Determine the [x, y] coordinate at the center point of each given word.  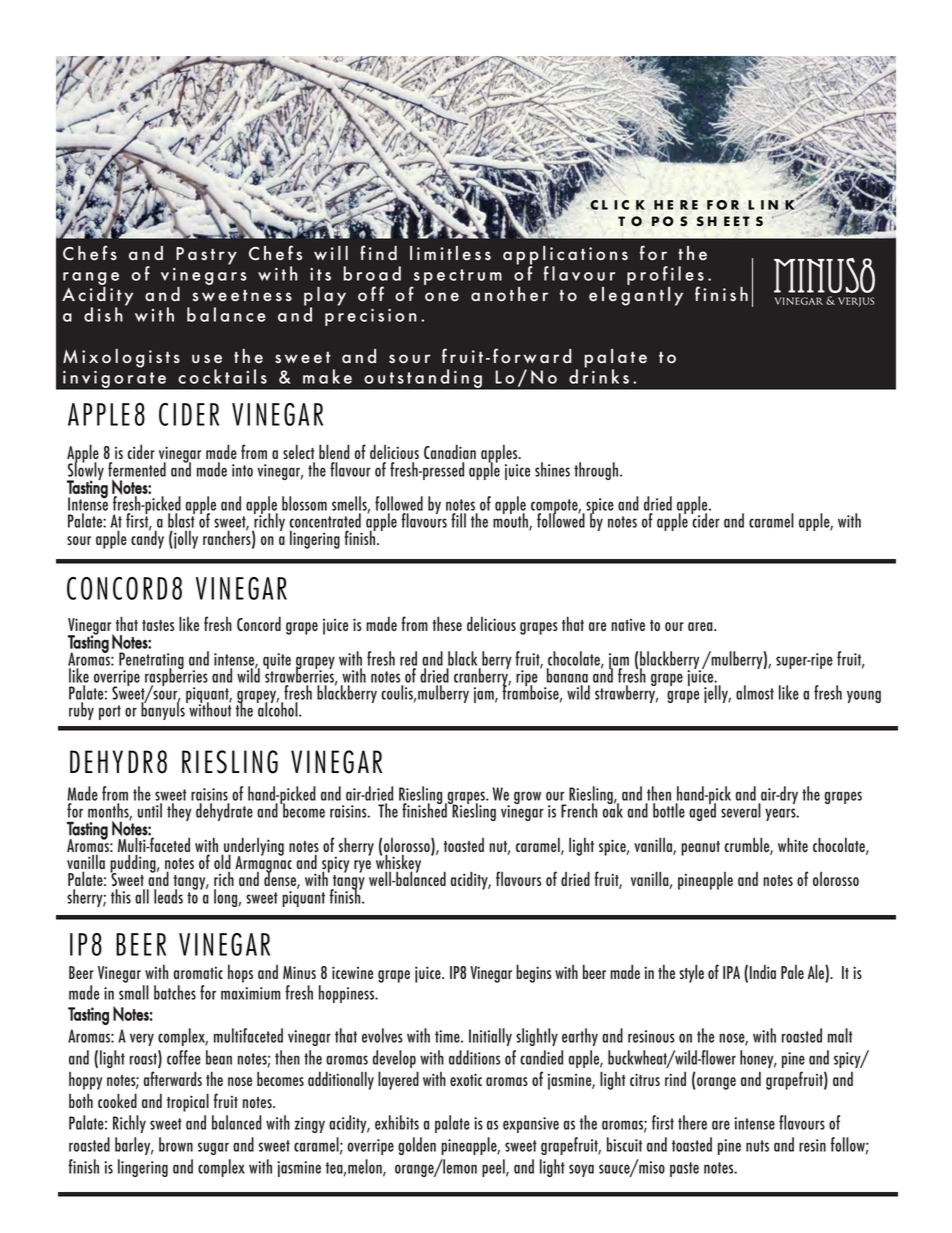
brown [176, 1144]
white [793, 844]
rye [362, 866]
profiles [665, 277]
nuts [757, 1146]
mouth [511, 521]
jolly [185, 539]
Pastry [206, 256]
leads [168, 896]
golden [417, 1146]
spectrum [456, 278]
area [701, 626]
